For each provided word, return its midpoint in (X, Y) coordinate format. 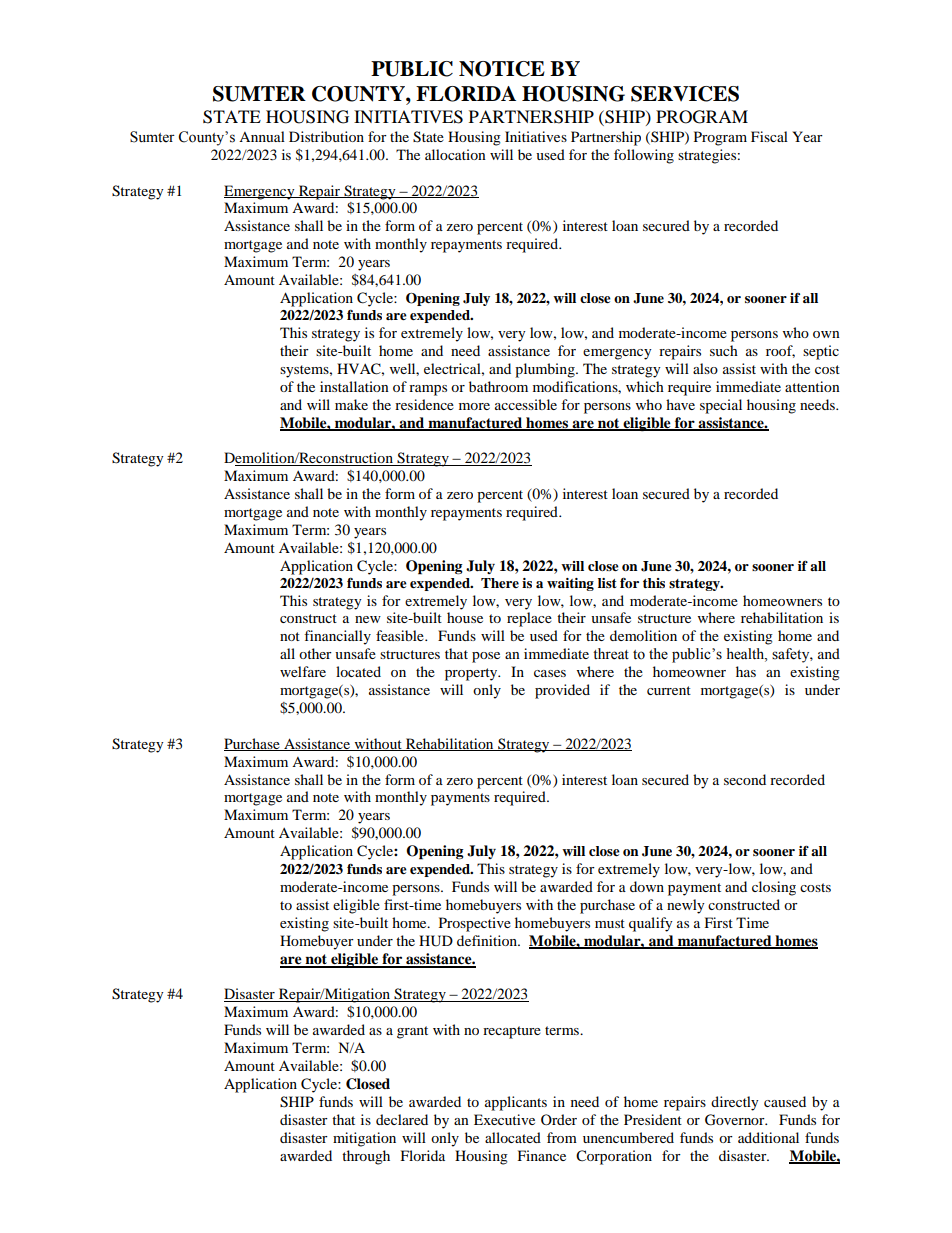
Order (559, 1119)
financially (337, 637)
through (366, 1157)
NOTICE (502, 69)
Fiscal (769, 136)
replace (529, 619)
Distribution (326, 136)
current (669, 690)
